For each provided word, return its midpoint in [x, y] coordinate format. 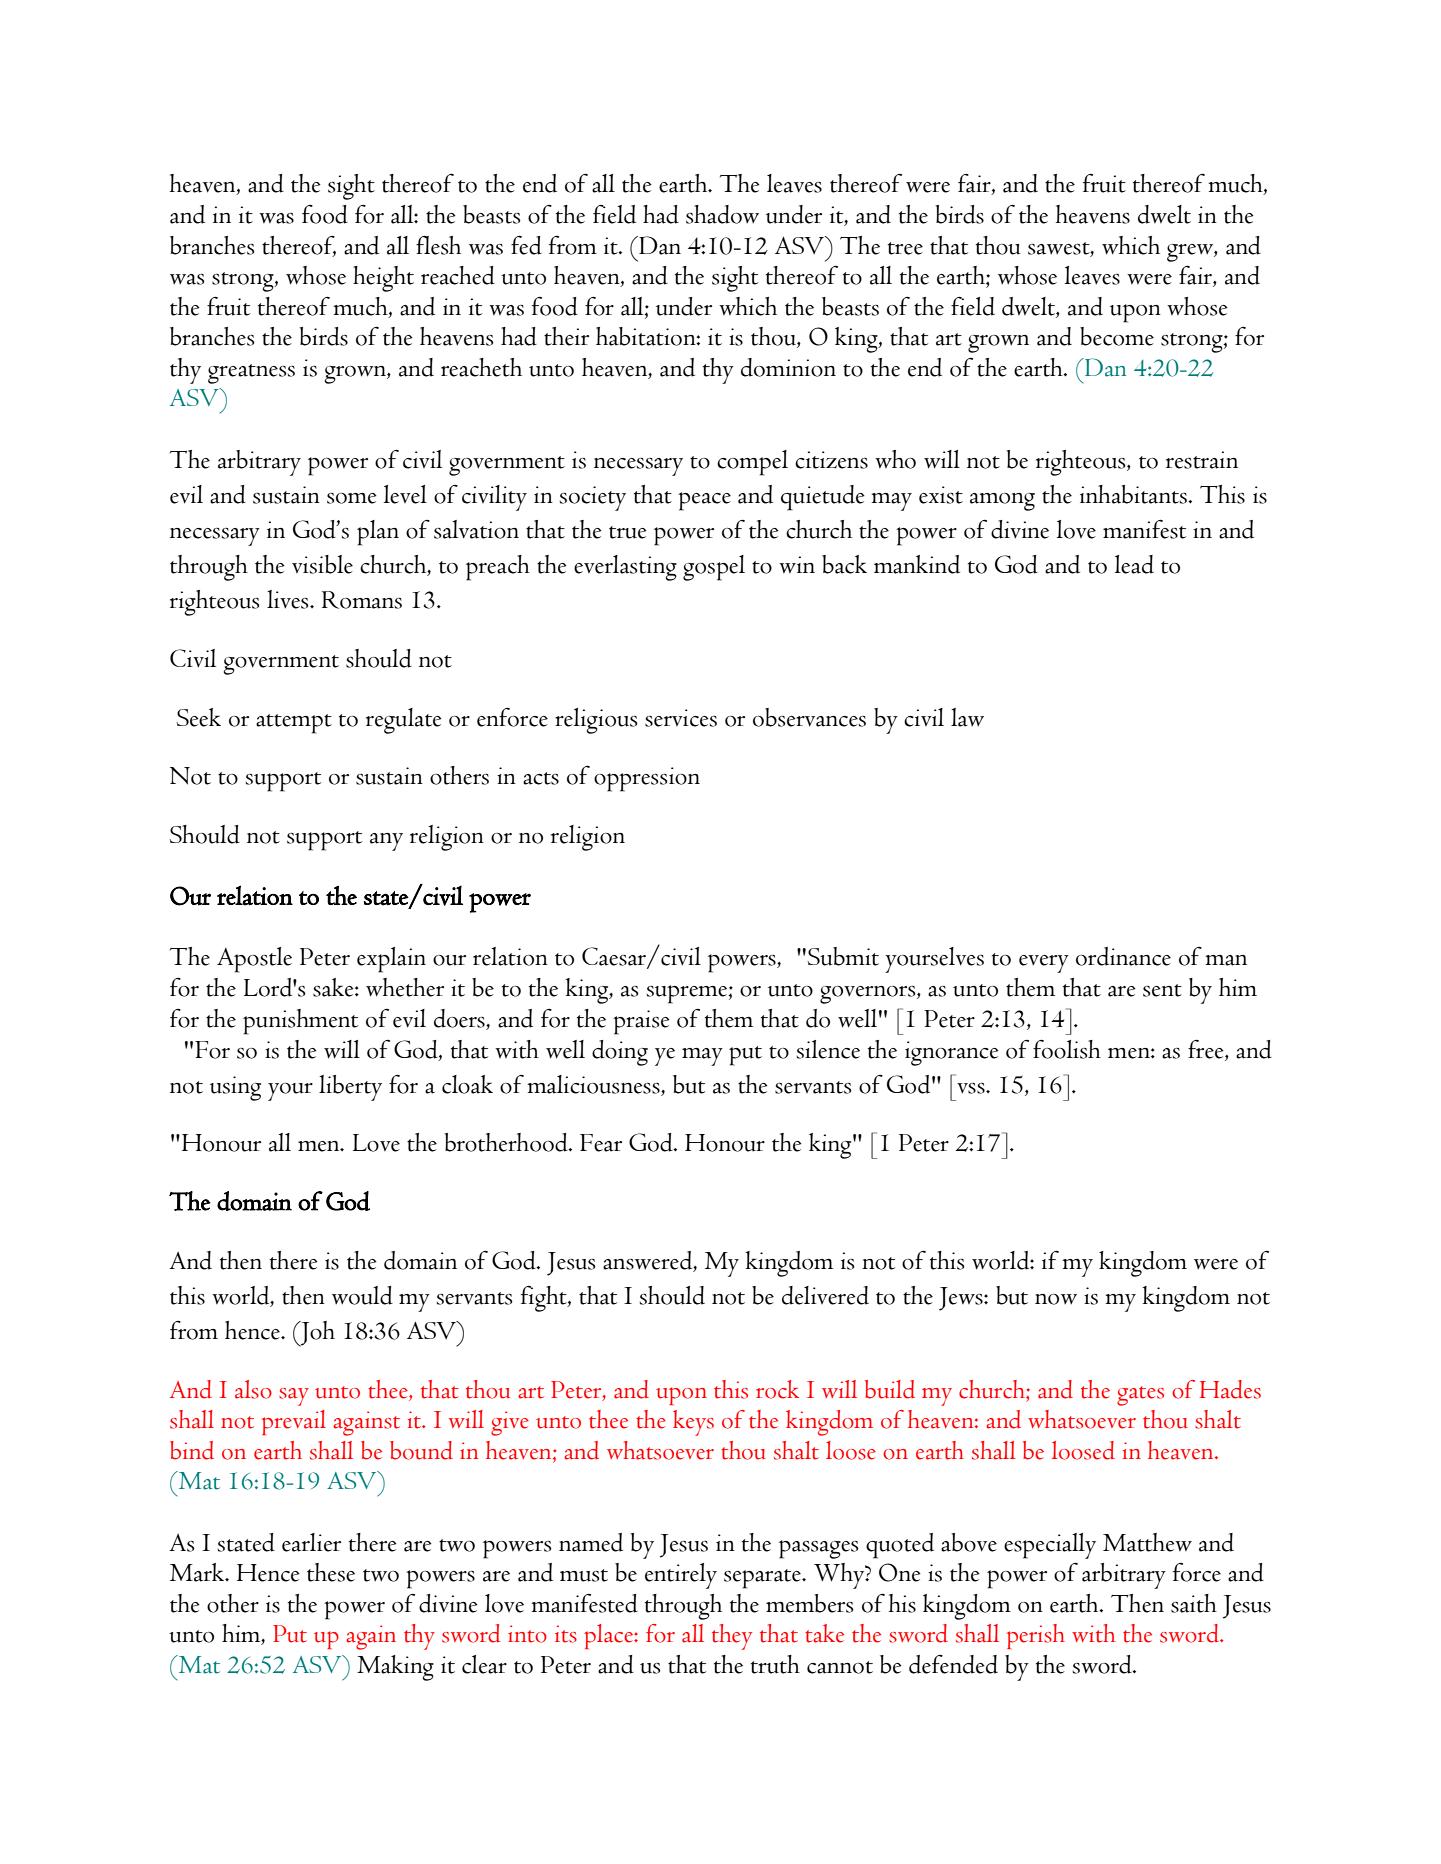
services [681, 718]
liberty [350, 1088]
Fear [601, 1143]
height [383, 279]
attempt [294, 724]
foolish [1067, 1049]
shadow [722, 214]
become [1117, 336]
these [331, 1572]
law [967, 717]
